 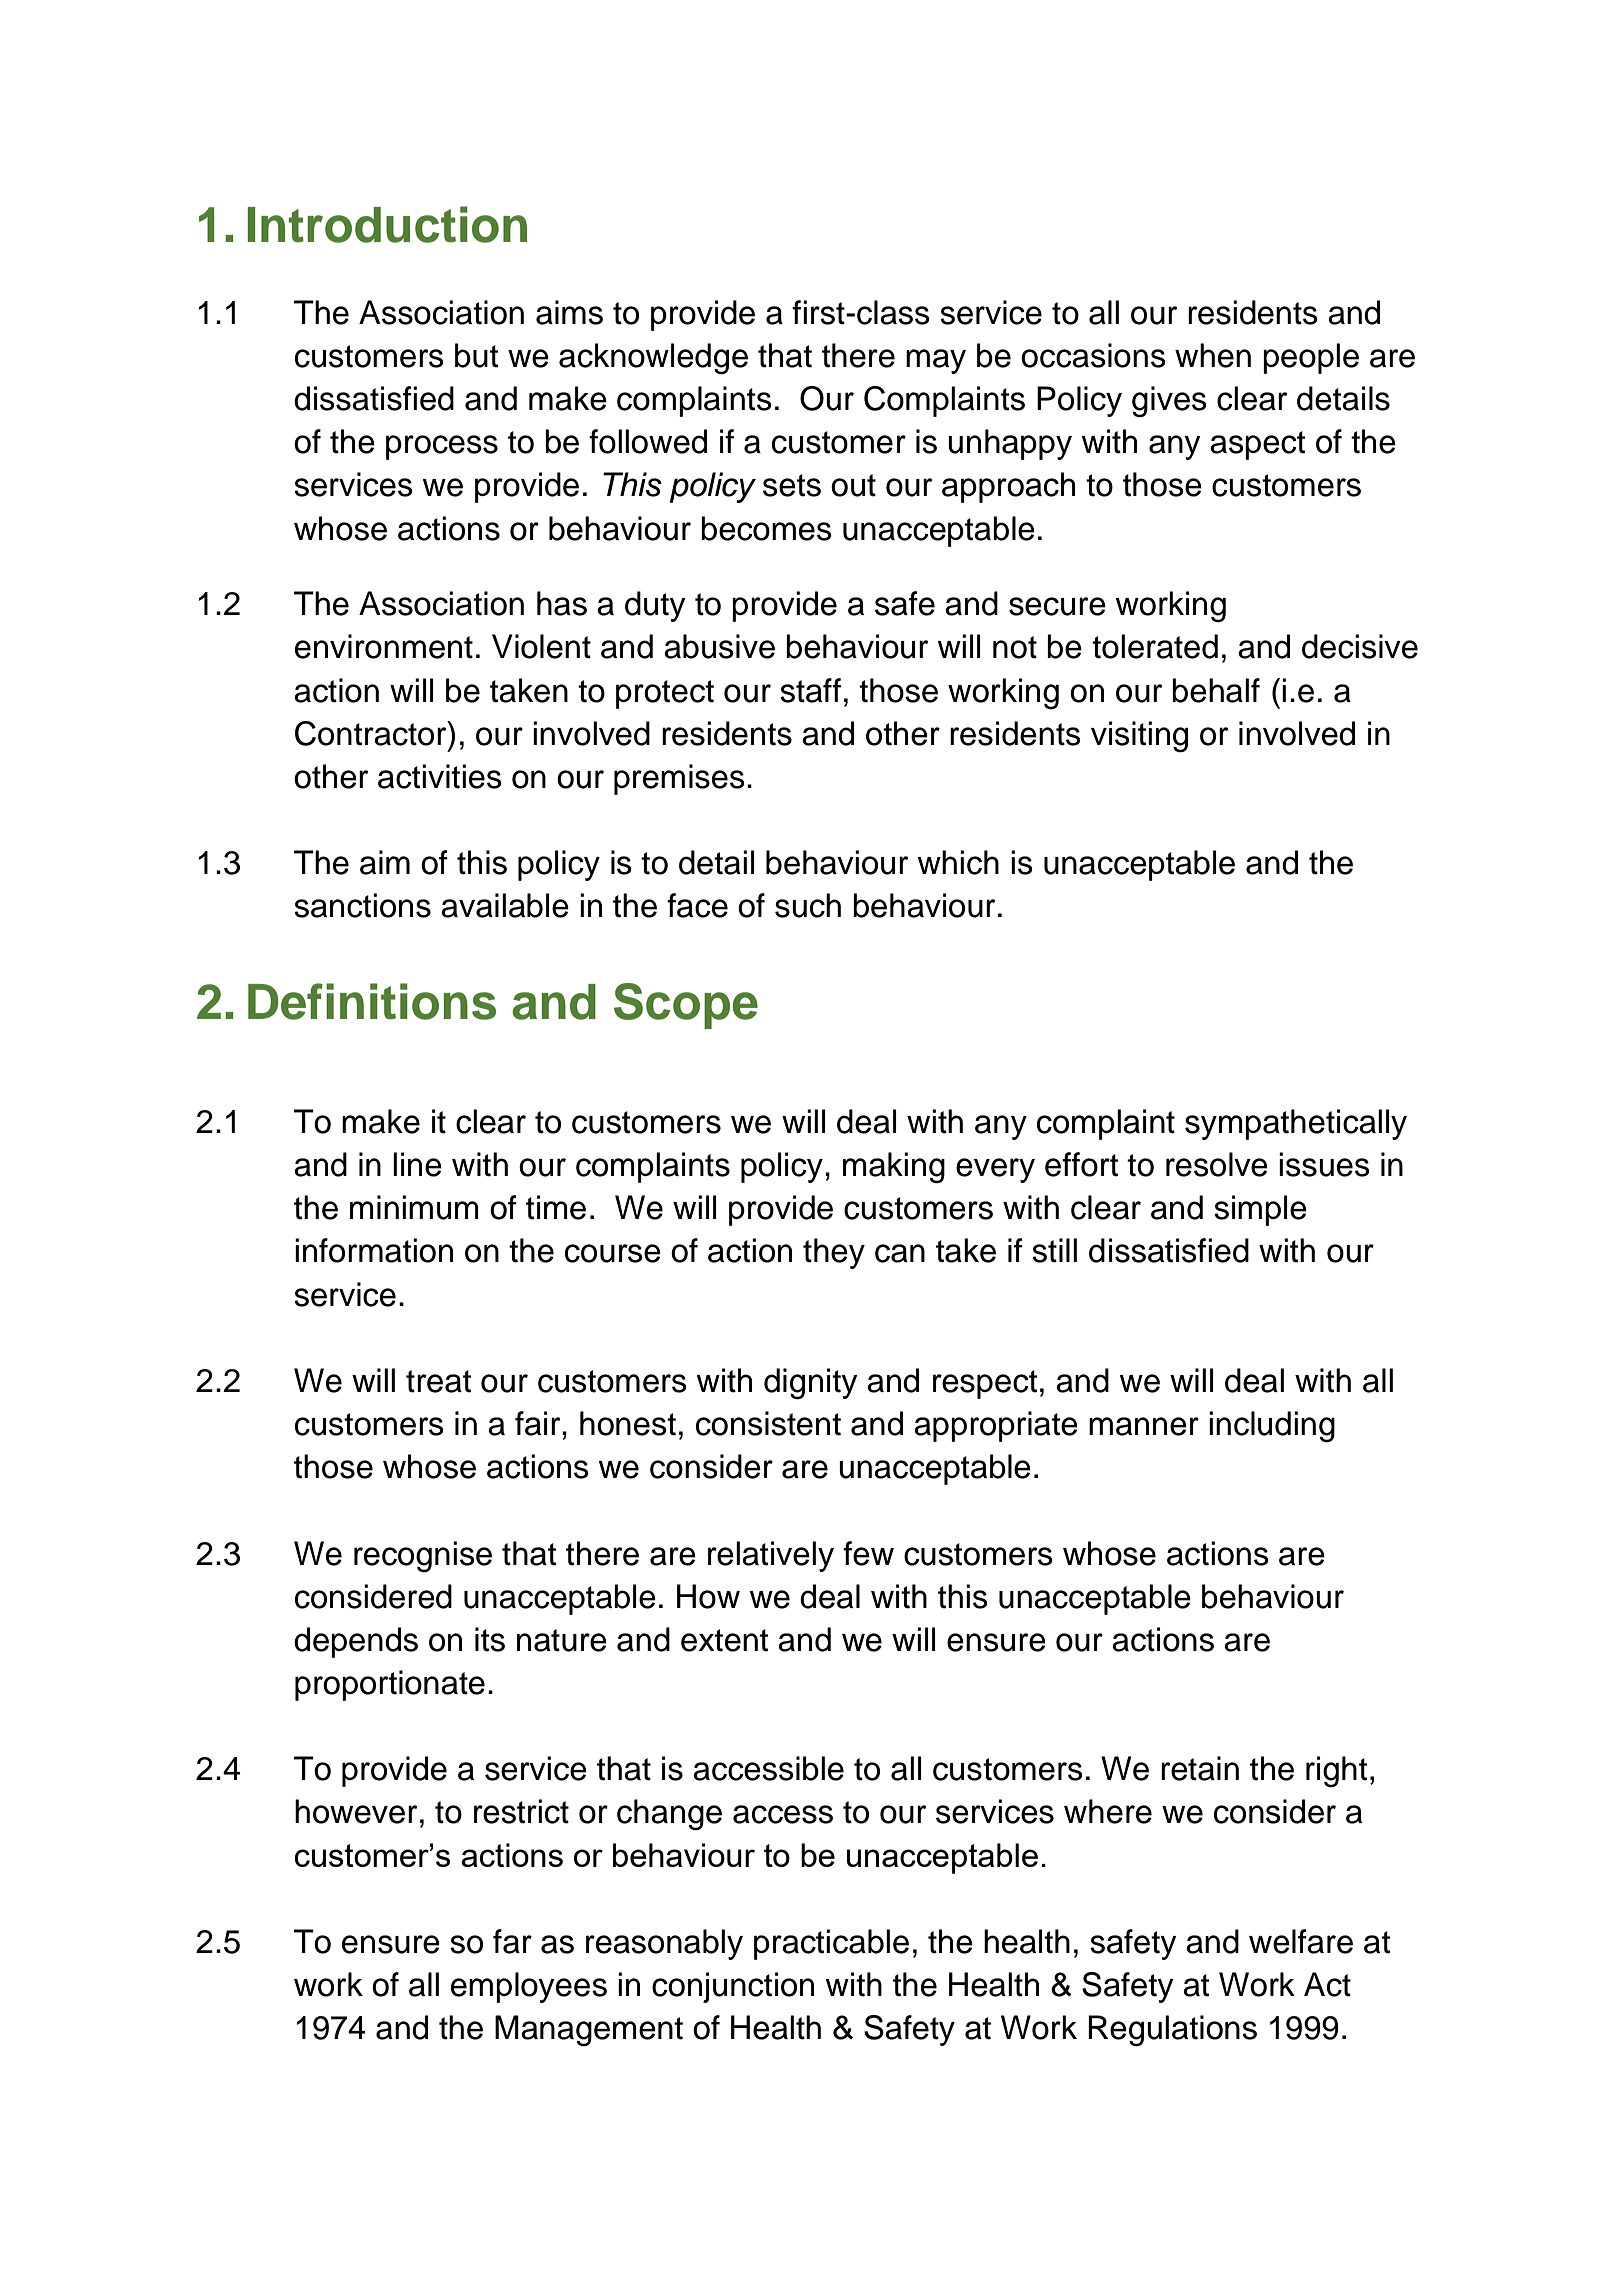 I want to click on welfare, so click(x=1301, y=1941).
